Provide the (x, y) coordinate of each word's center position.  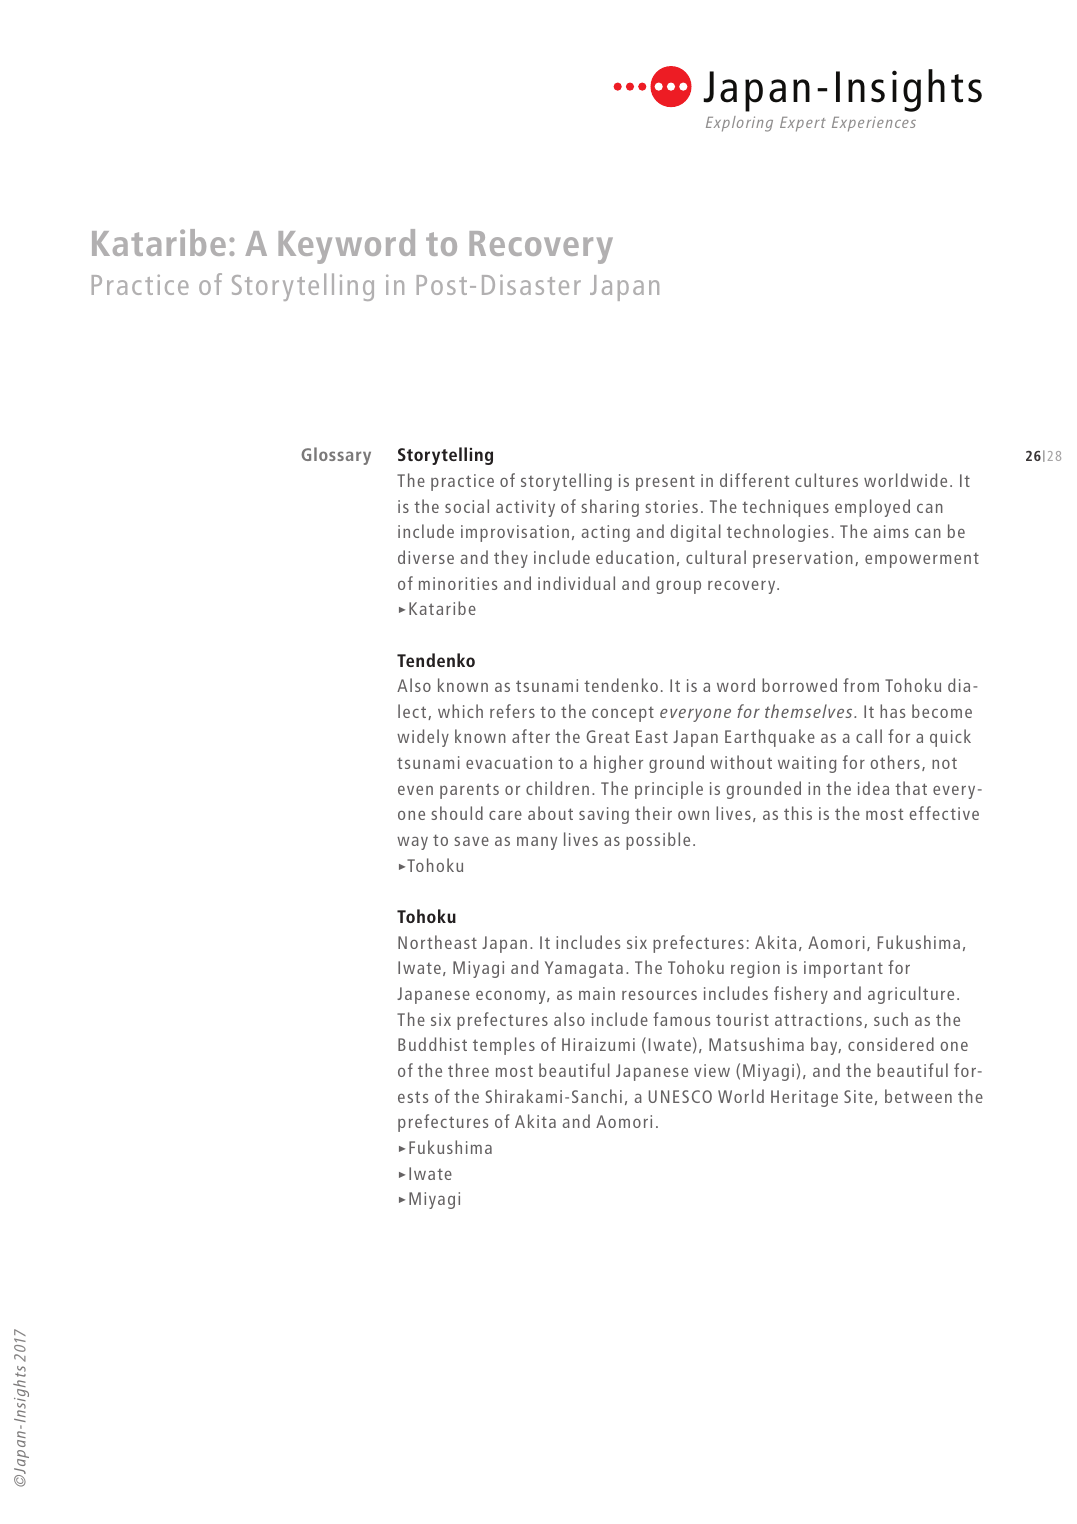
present (665, 483)
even (415, 790)
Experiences (874, 124)
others (895, 762)
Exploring (739, 124)
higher (618, 764)
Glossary (336, 456)
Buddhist (432, 1044)
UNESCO (680, 1096)
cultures (826, 480)
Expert (803, 124)
